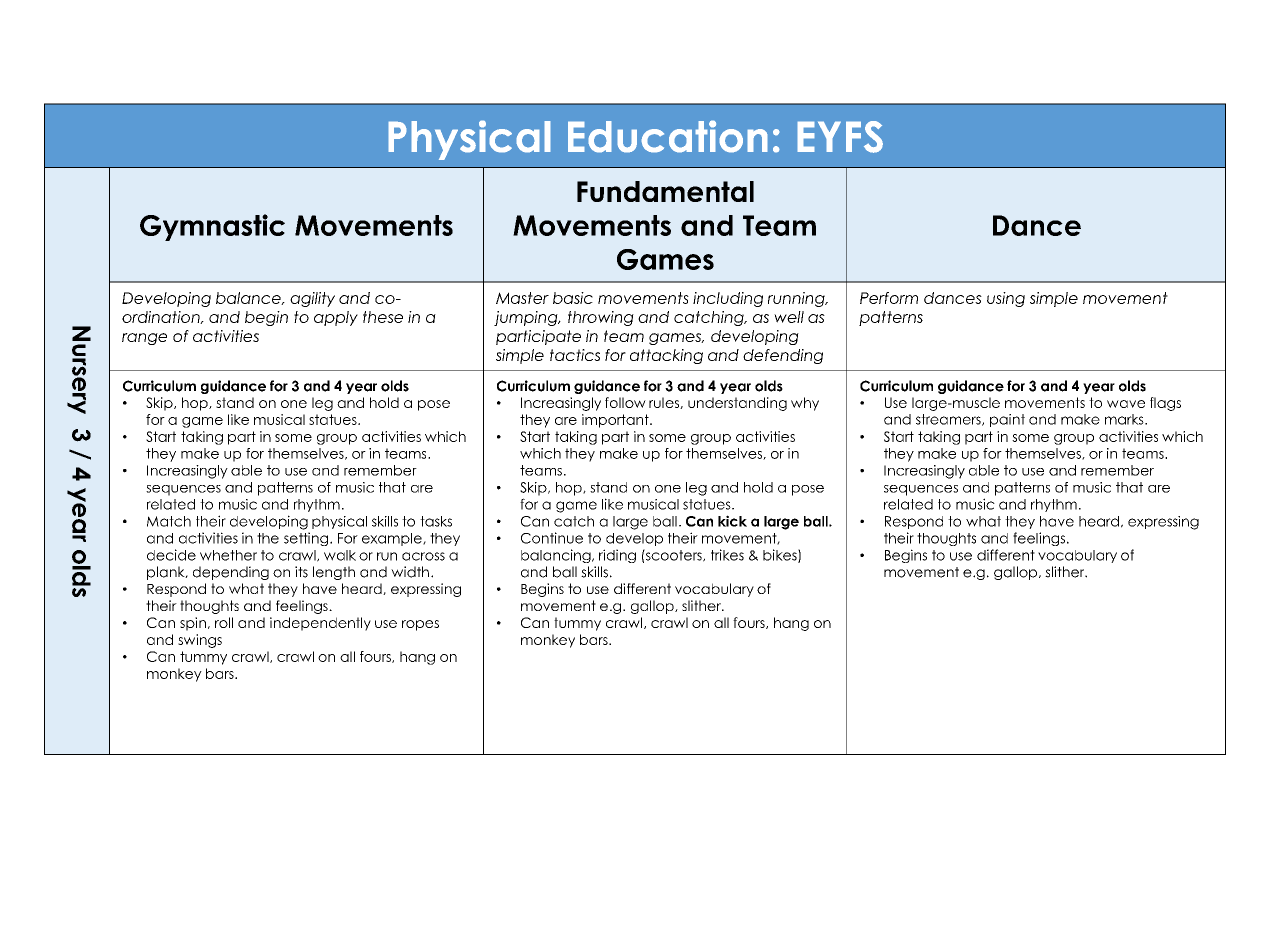  What do you see at coordinates (224, 622) in the screenshot?
I see `roll` at bounding box center [224, 622].
